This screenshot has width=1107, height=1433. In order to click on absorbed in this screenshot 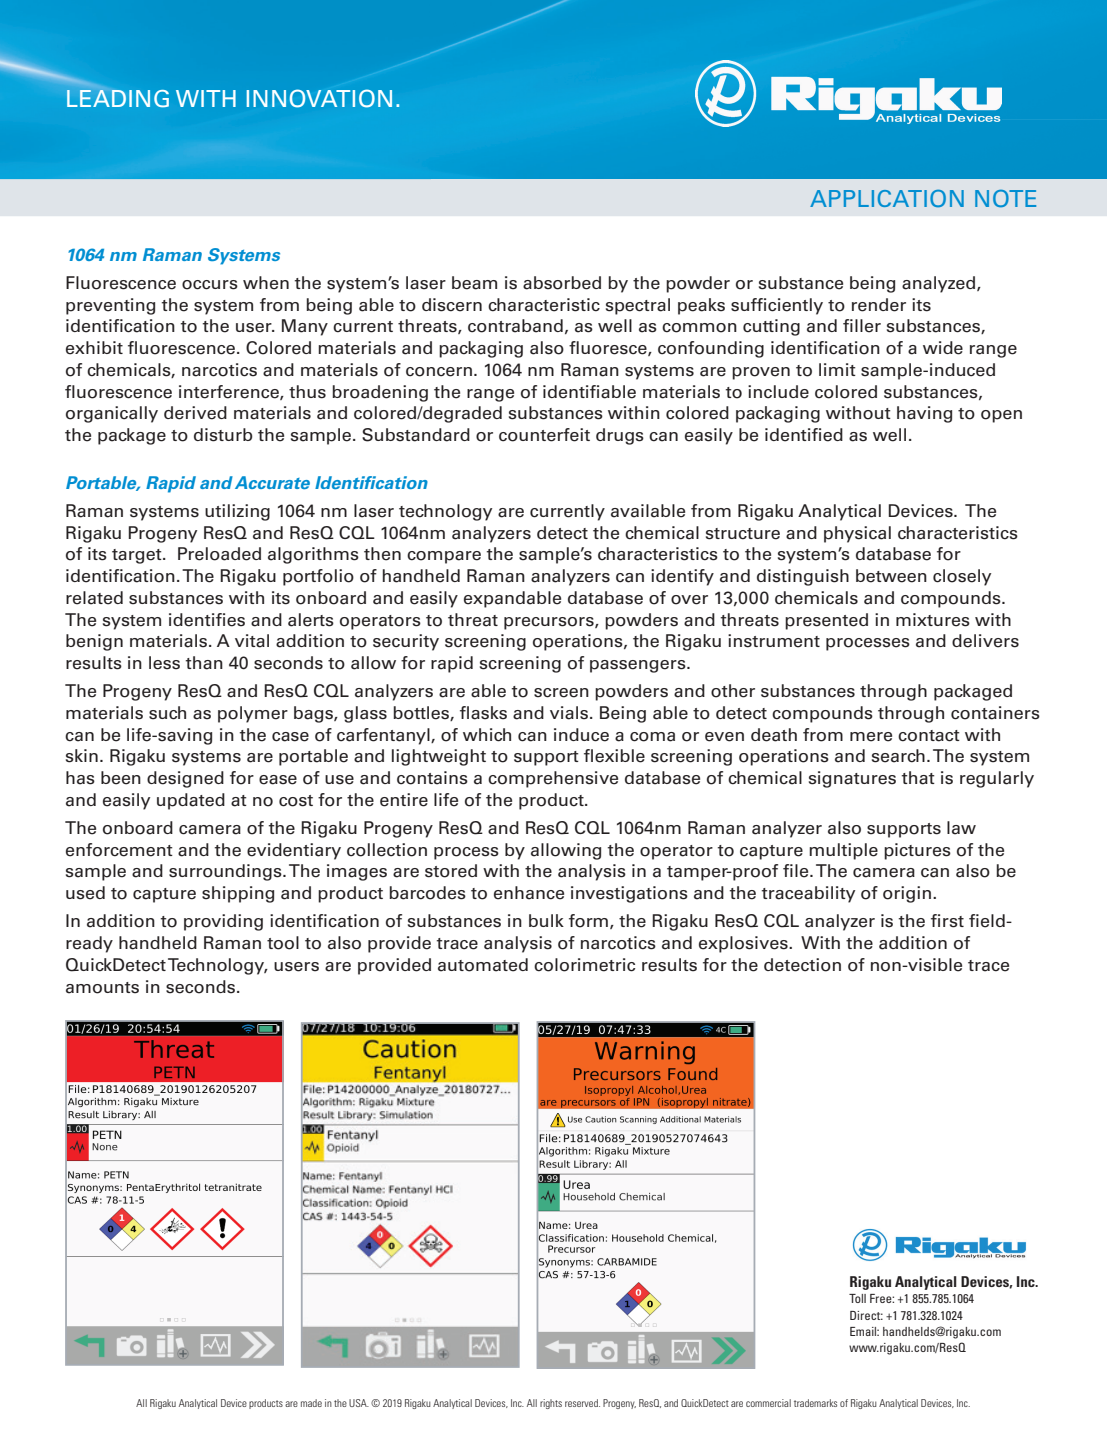, I will do `click(562, 283)`.
